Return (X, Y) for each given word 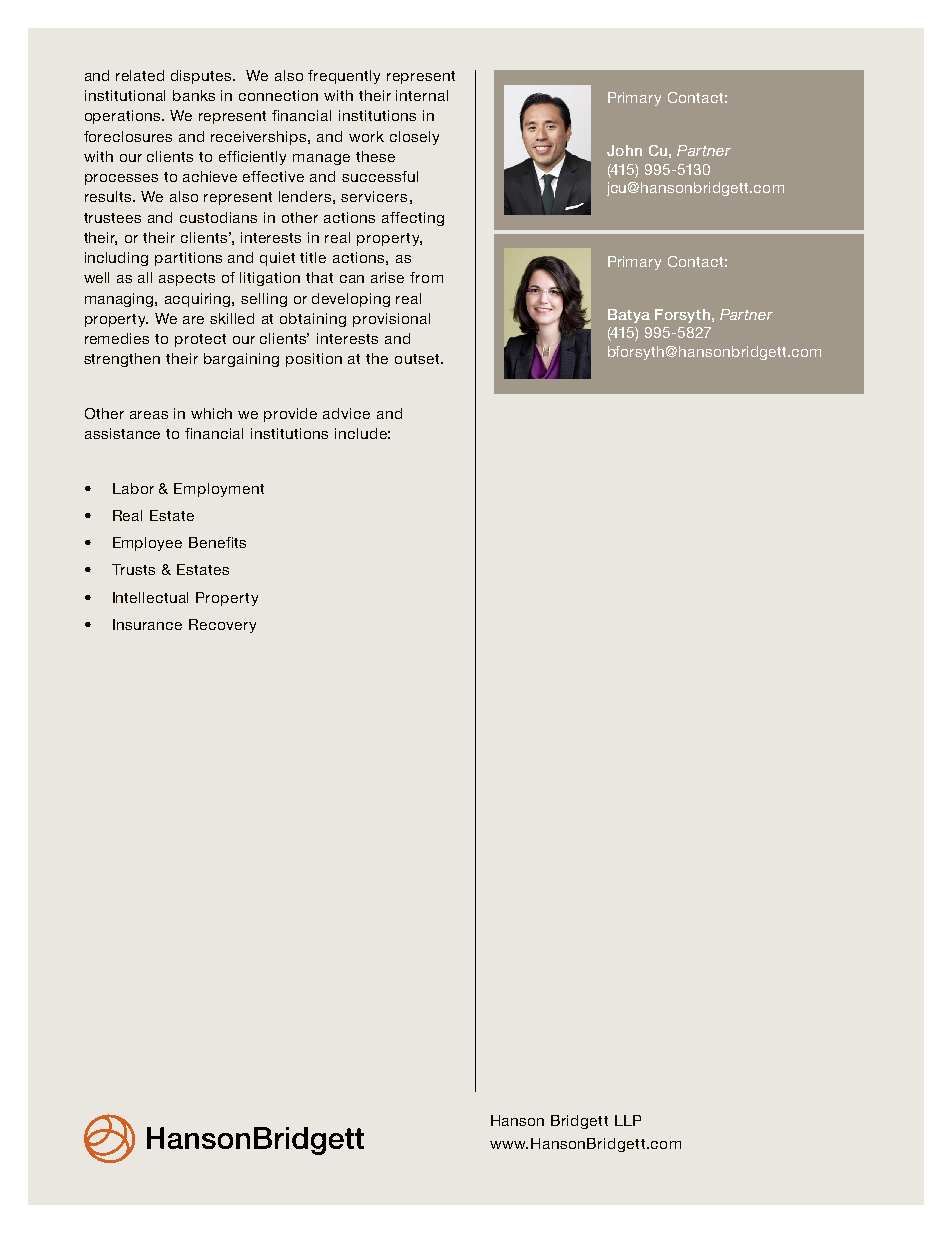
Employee (147, 544)
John (624, 150)
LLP (628, 1120)
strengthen (122, 360)
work (366, 136)
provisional (391, 320)
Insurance (147, 624)
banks (194, 95)
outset (418, 359)
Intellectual (150, 597)
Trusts (133, 569)
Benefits (217, 542)
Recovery (222, 626)
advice (346, 413)
